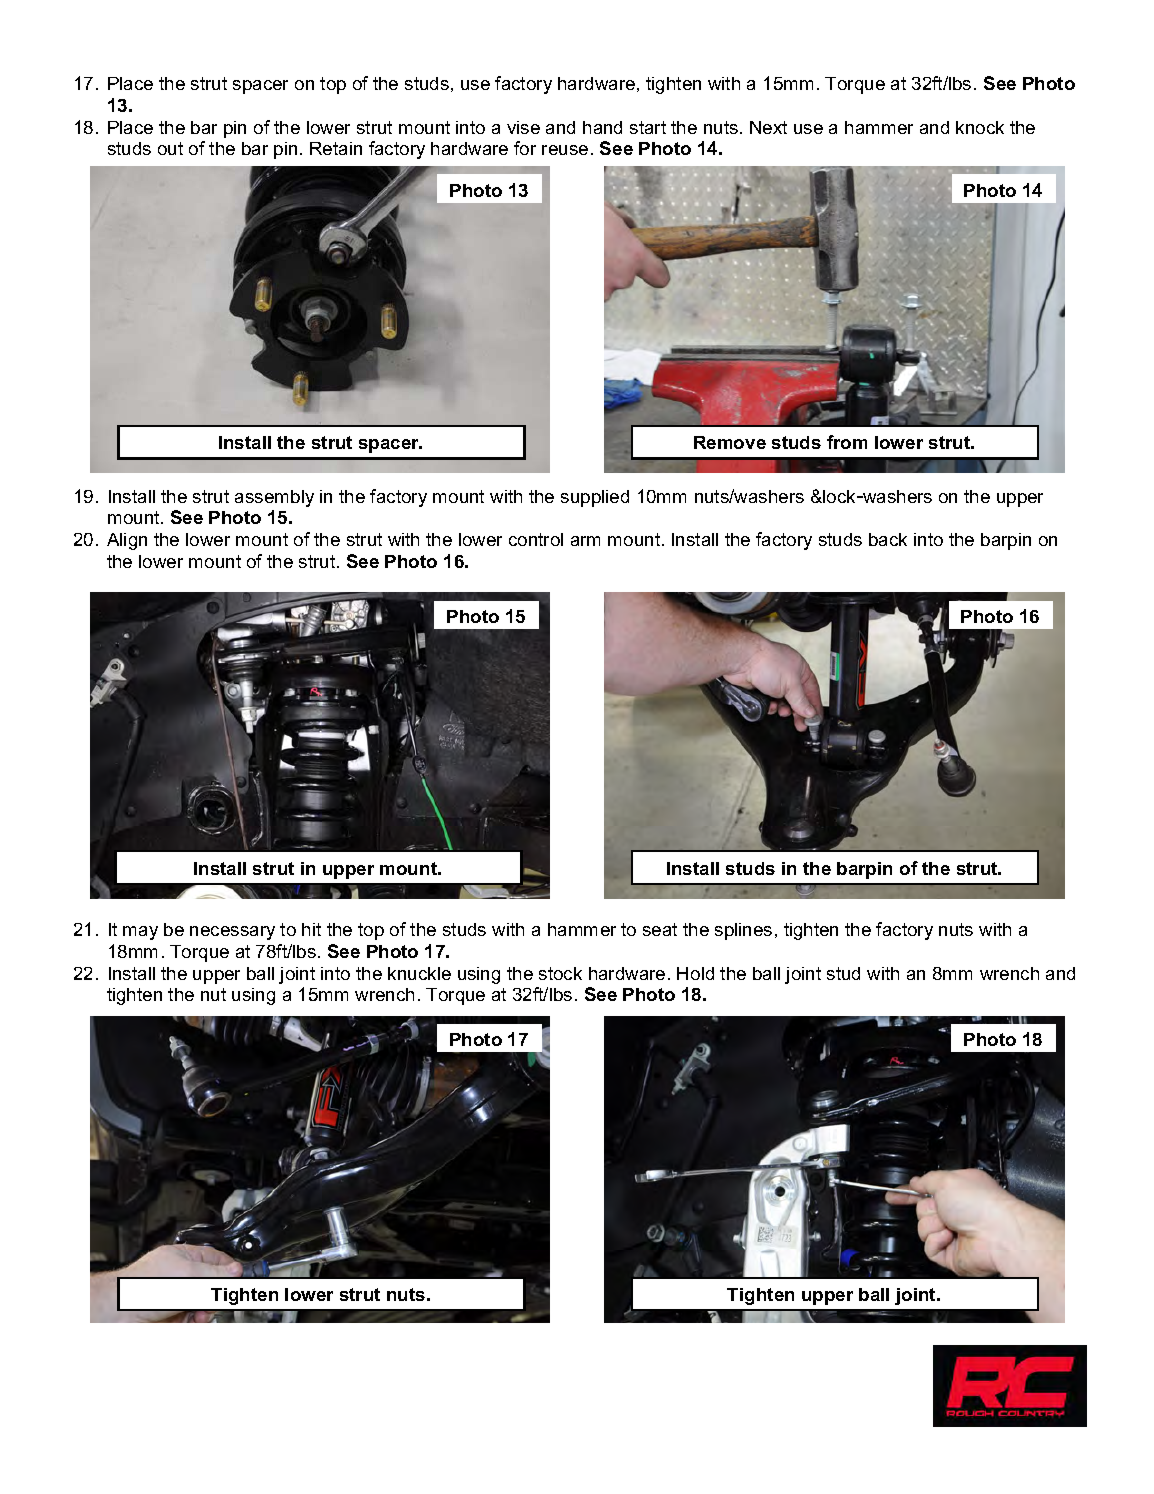 The image size is (1154, 1494). Describe the element at coordinates (170, 148) in the image. I see `out` at that location.
